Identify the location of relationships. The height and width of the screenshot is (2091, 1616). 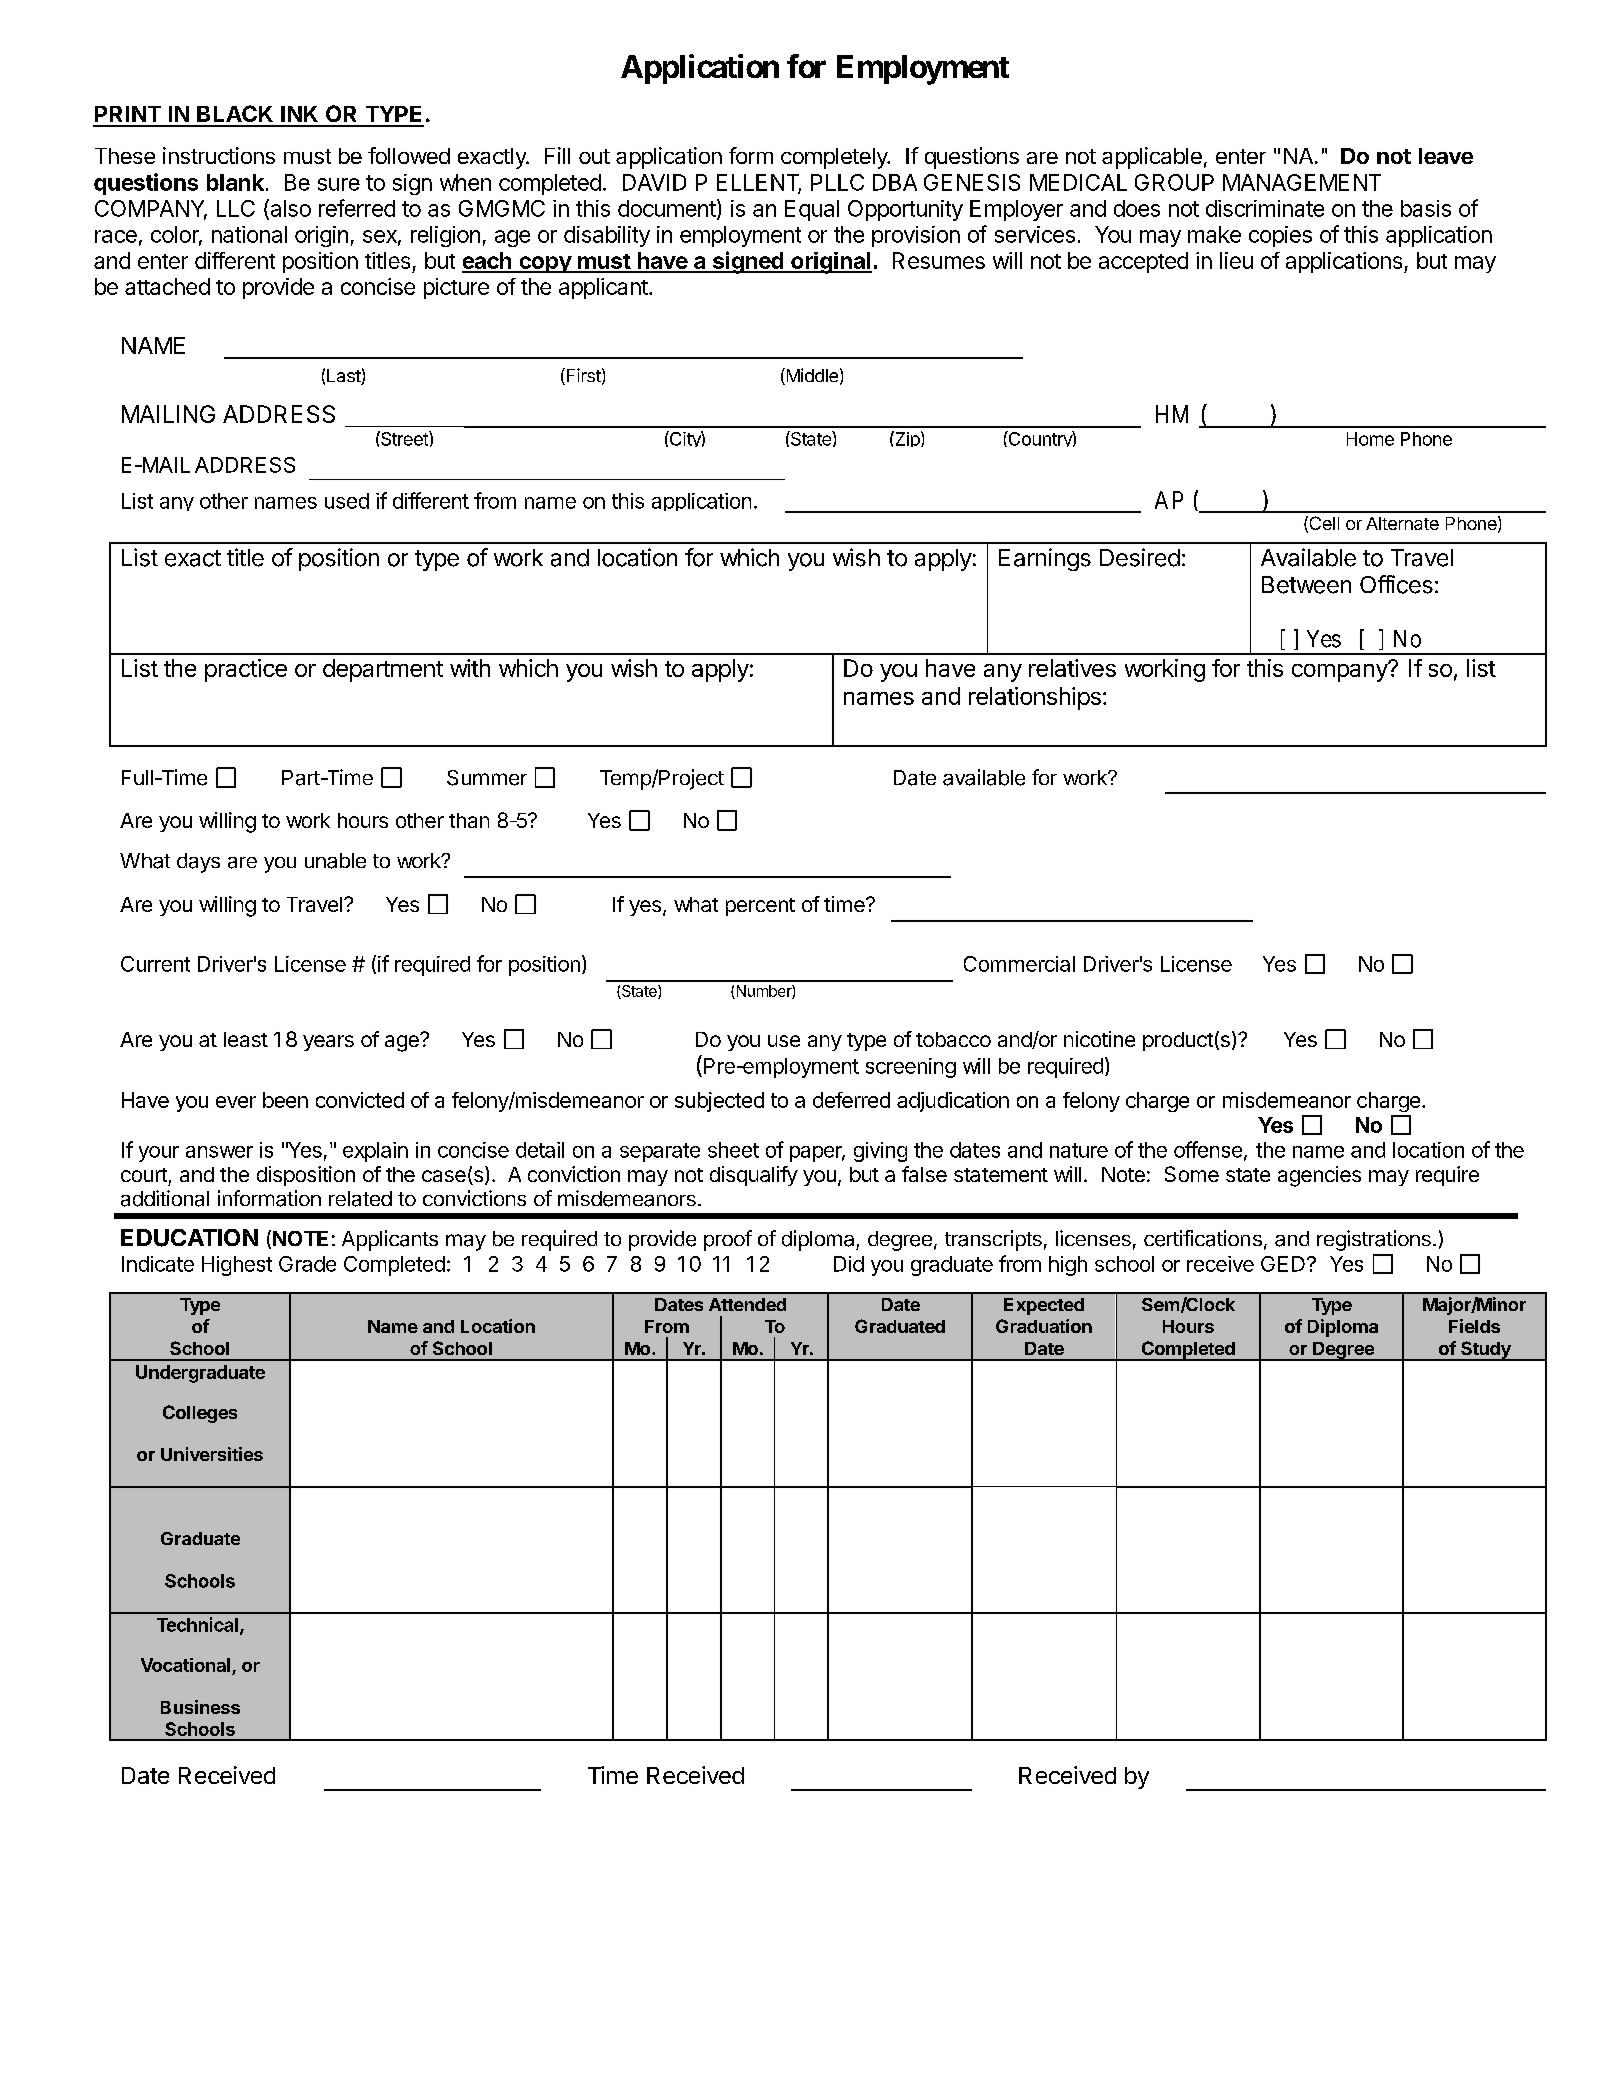
(1035, 698).
